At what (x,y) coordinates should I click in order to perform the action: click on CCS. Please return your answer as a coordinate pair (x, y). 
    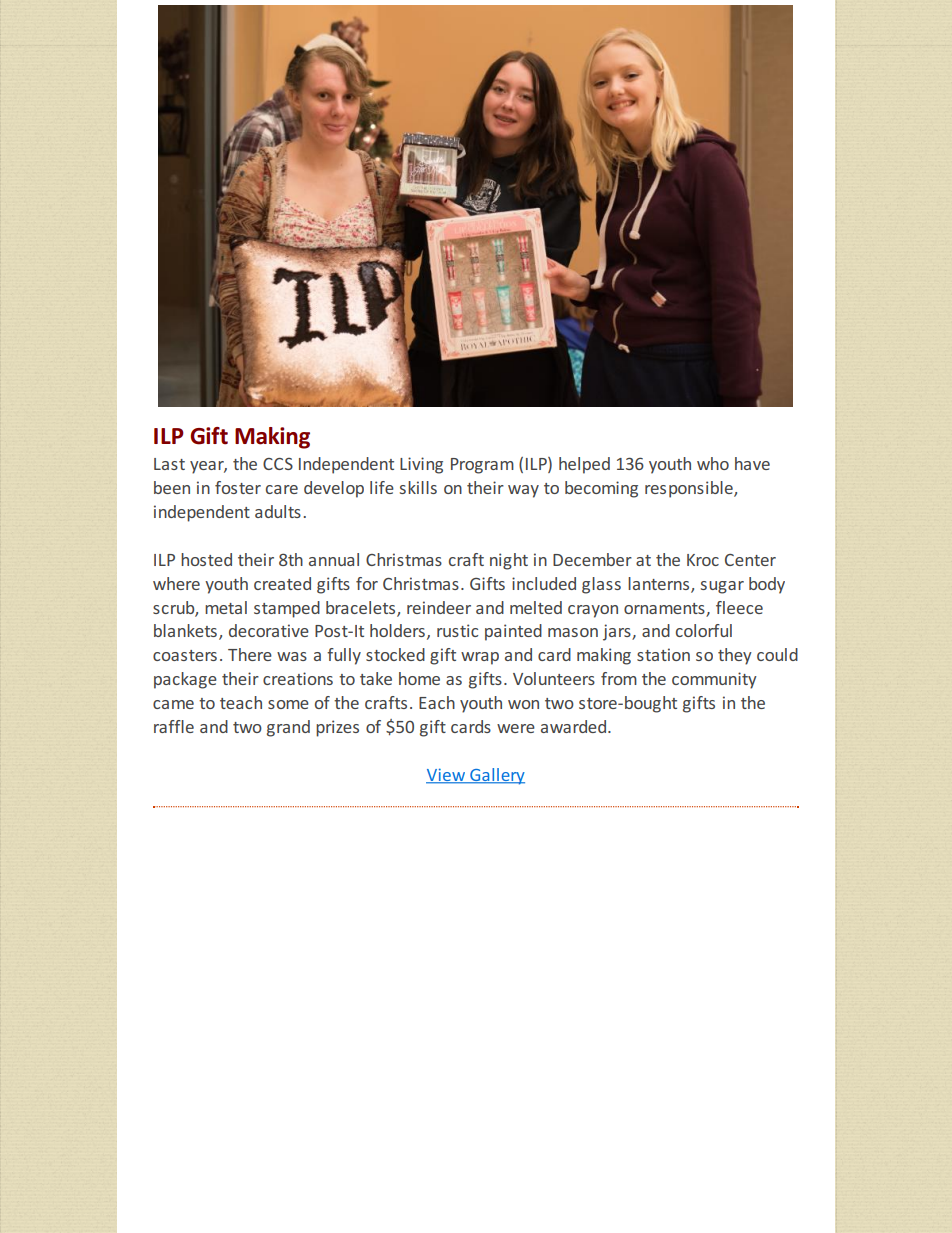
    Looking at the image, I should click on (278, 464).
